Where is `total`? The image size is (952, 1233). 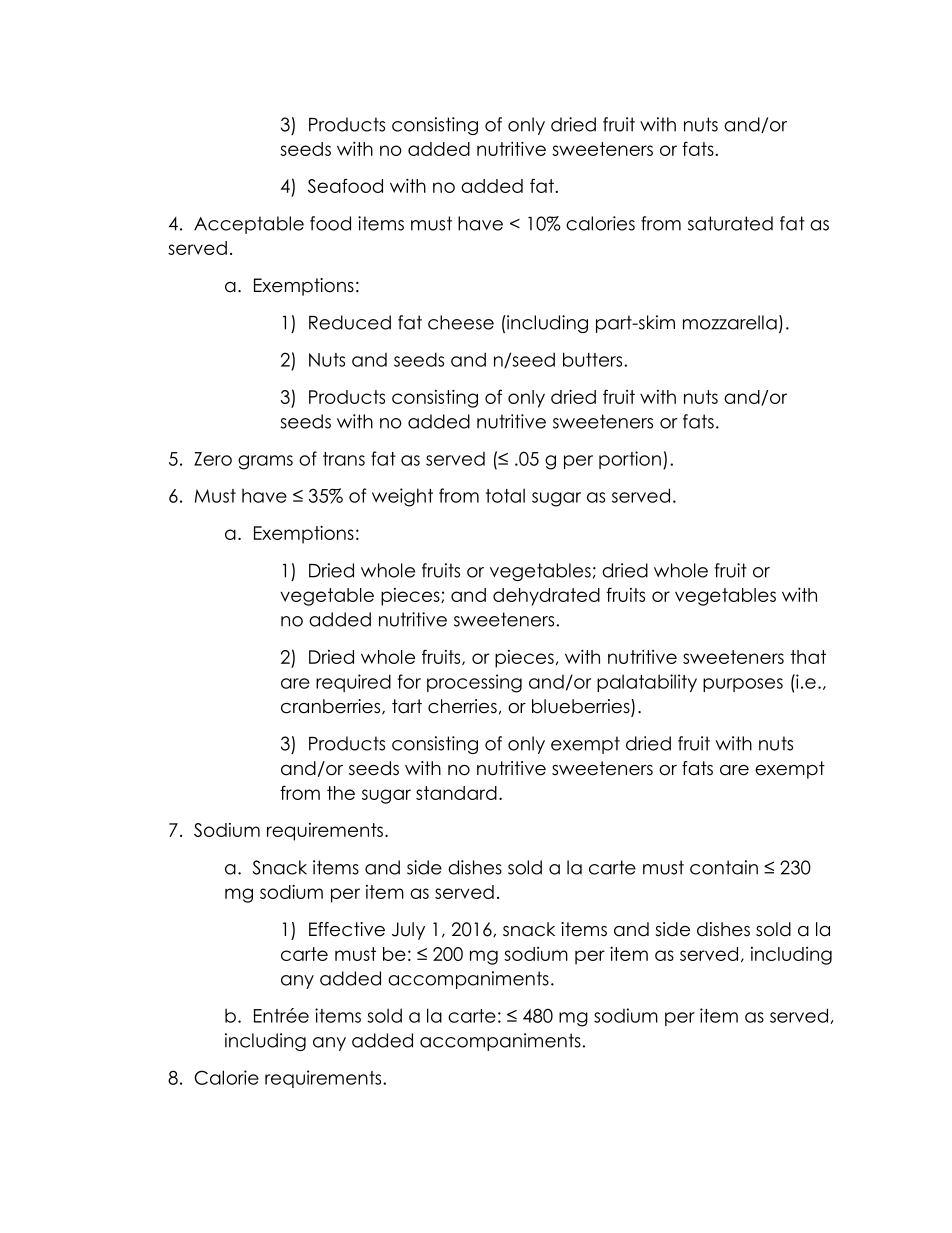
total is located at coordinates (505, 495).
